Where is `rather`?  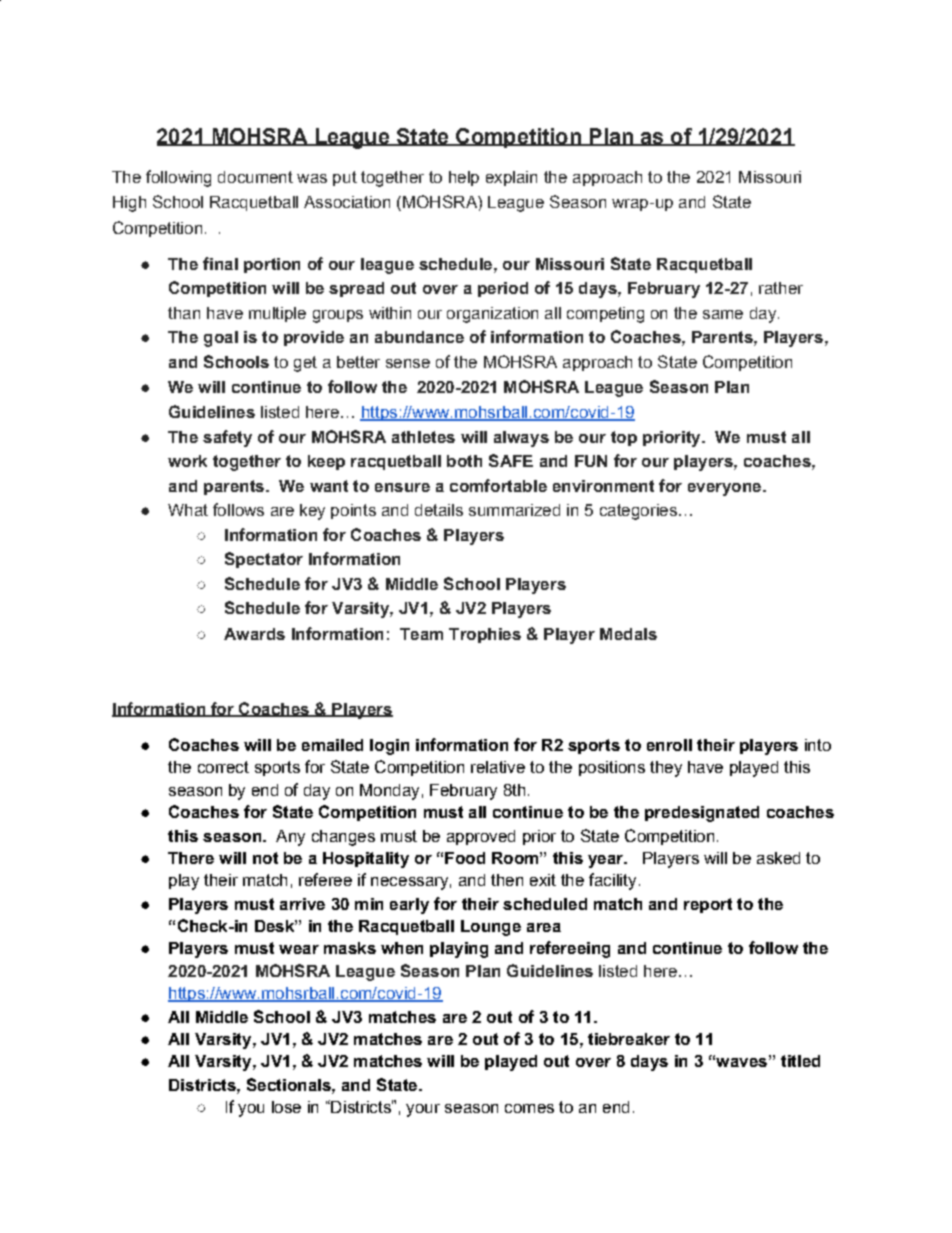 rather is located at coordinates (781, 288).
